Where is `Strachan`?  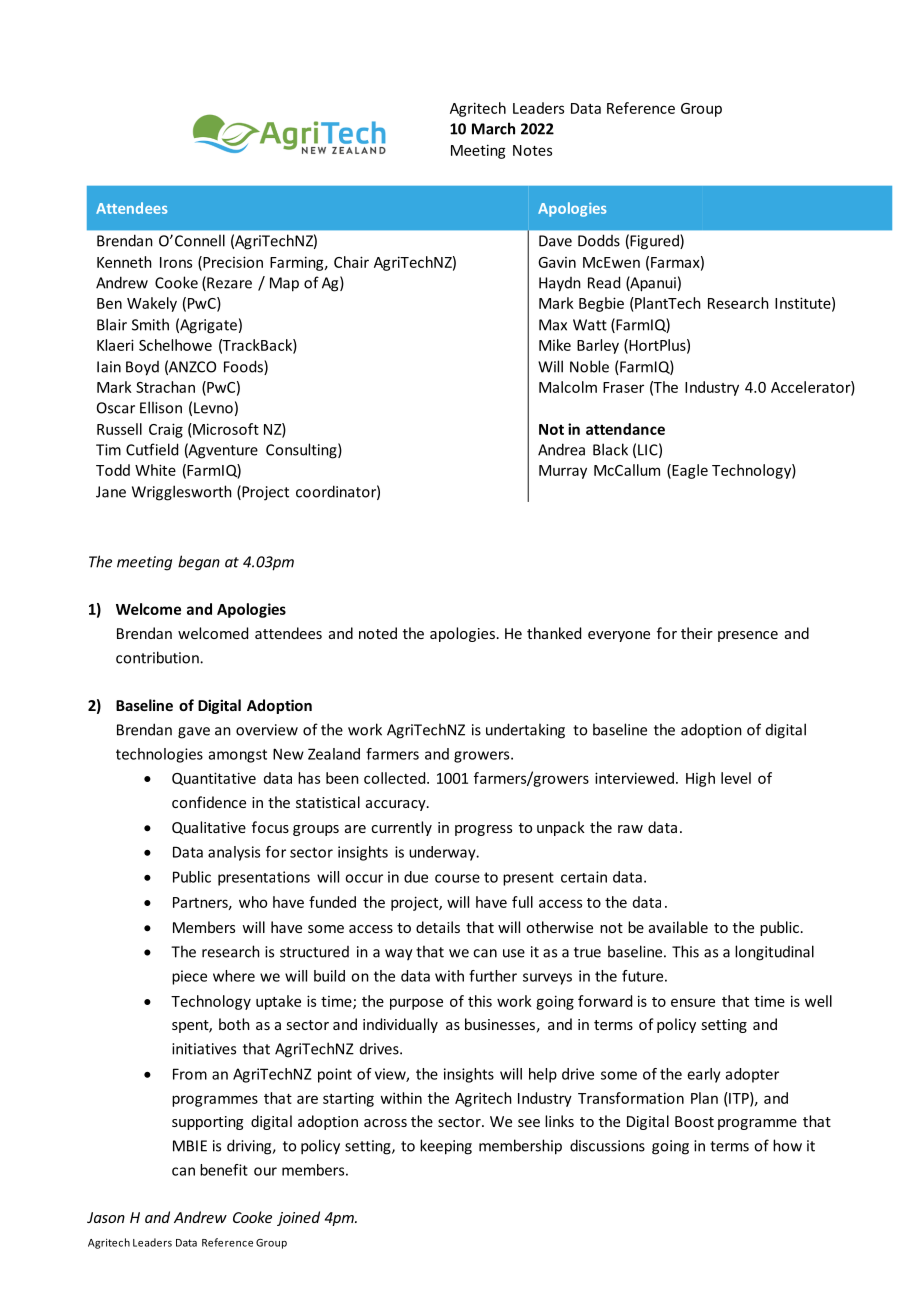
Strachan is located at coordinates (165, 387).
